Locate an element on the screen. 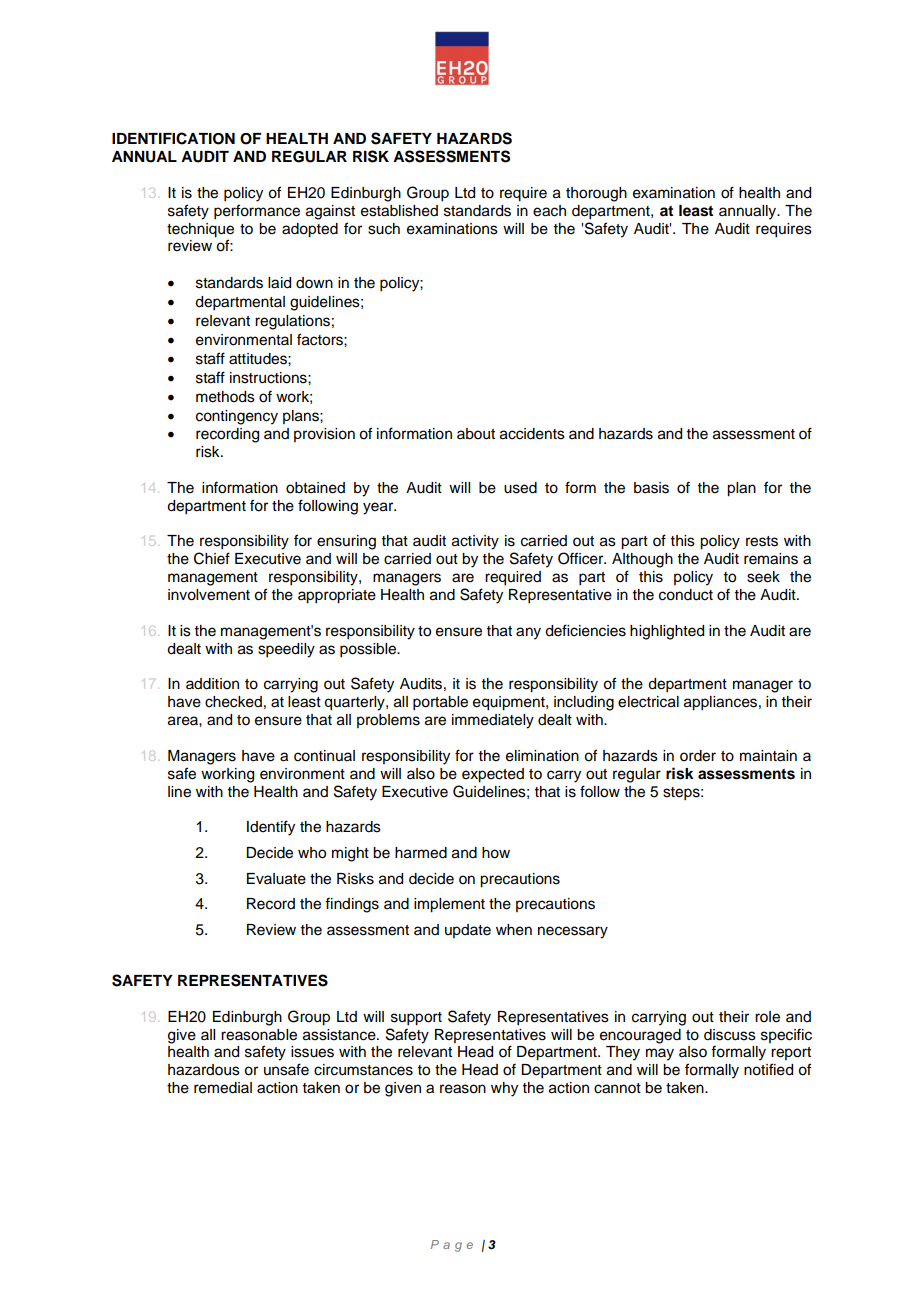 This screenshot has height=1307, width=924. thorough is located at coordinates (596, 194).
